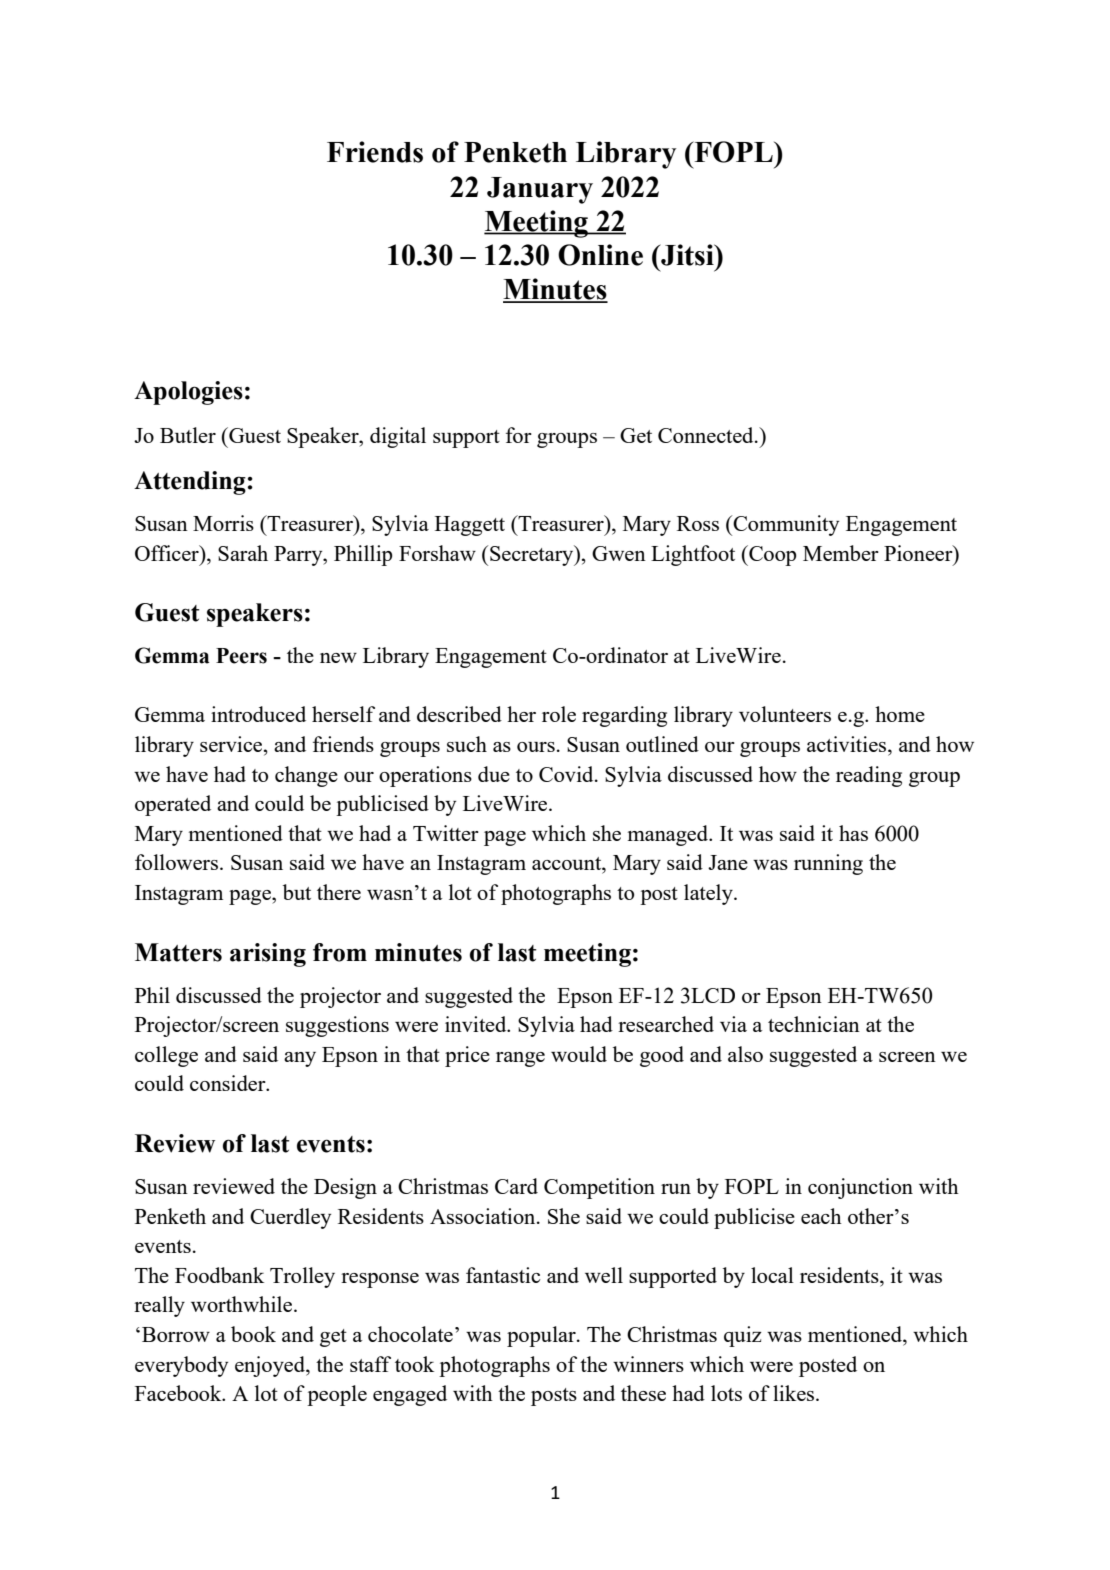  Describe the element at coordinates (540, 190) in the page. I see `January` at that location.
